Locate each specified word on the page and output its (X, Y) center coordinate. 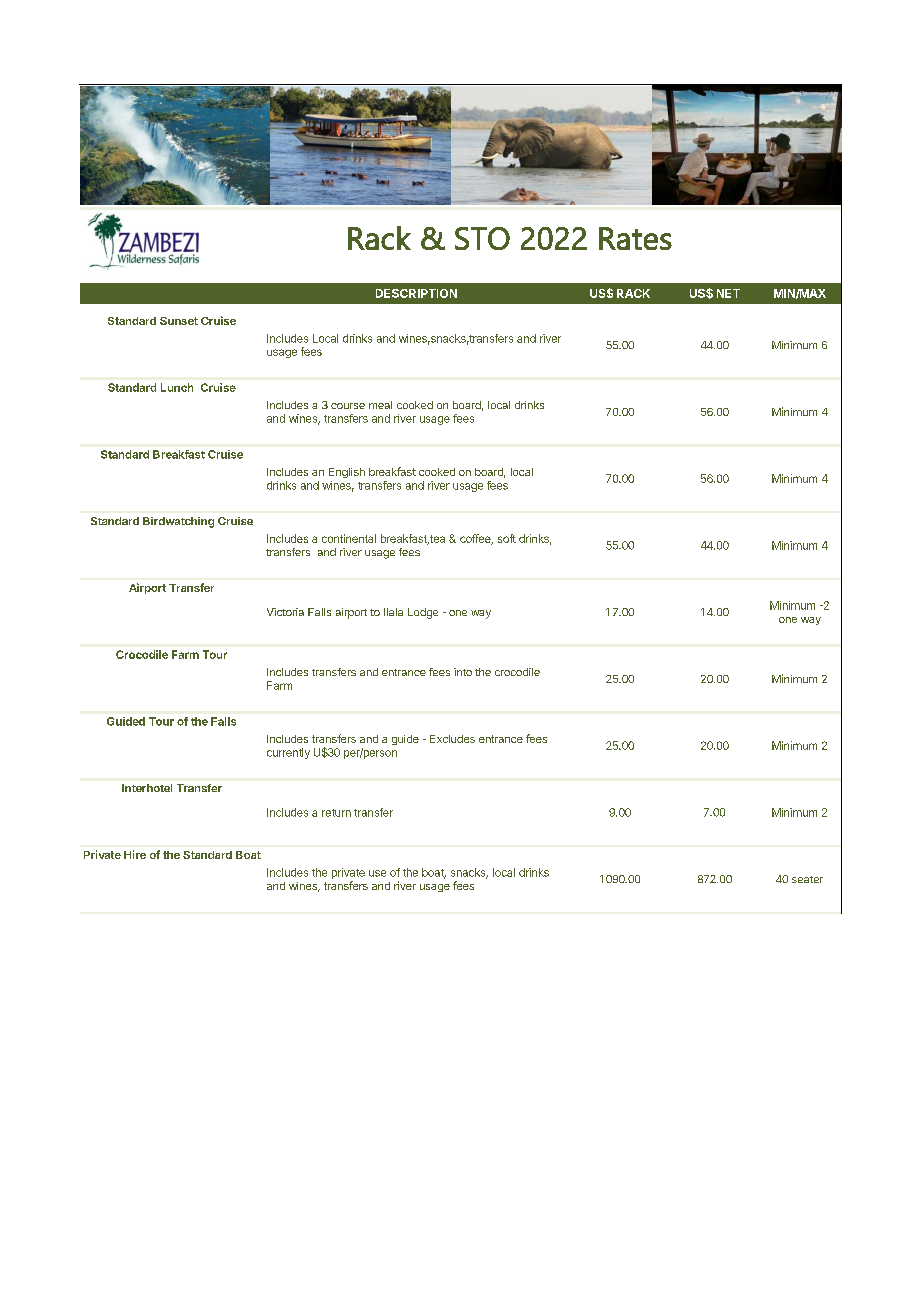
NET (728, 293)
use (377, 873)
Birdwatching (178, 522)
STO (482, 238)
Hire (135, 854)
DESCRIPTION (416, 293)
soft (507, 538)
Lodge (423, 613)
